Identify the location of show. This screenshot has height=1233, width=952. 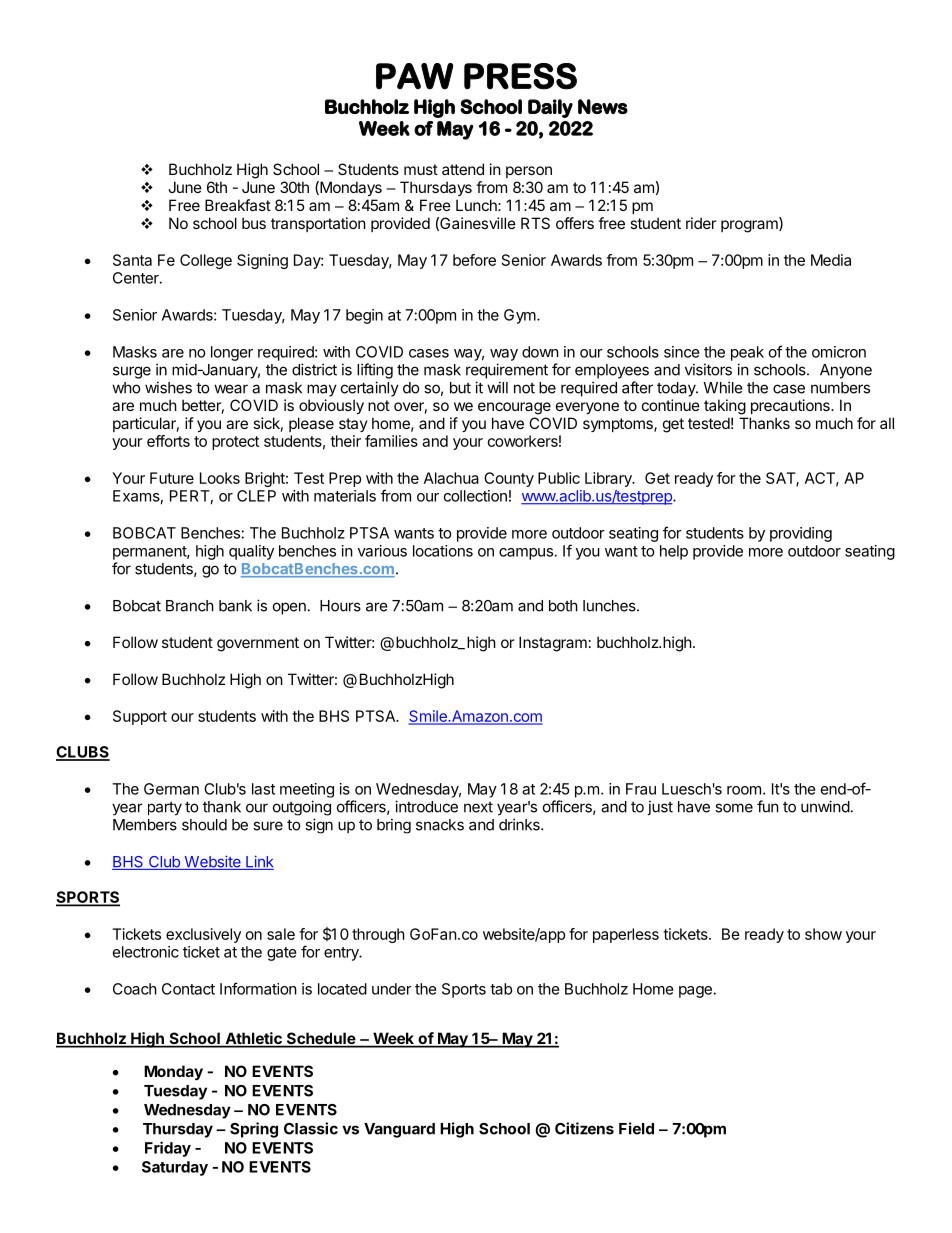
(823, 934).
